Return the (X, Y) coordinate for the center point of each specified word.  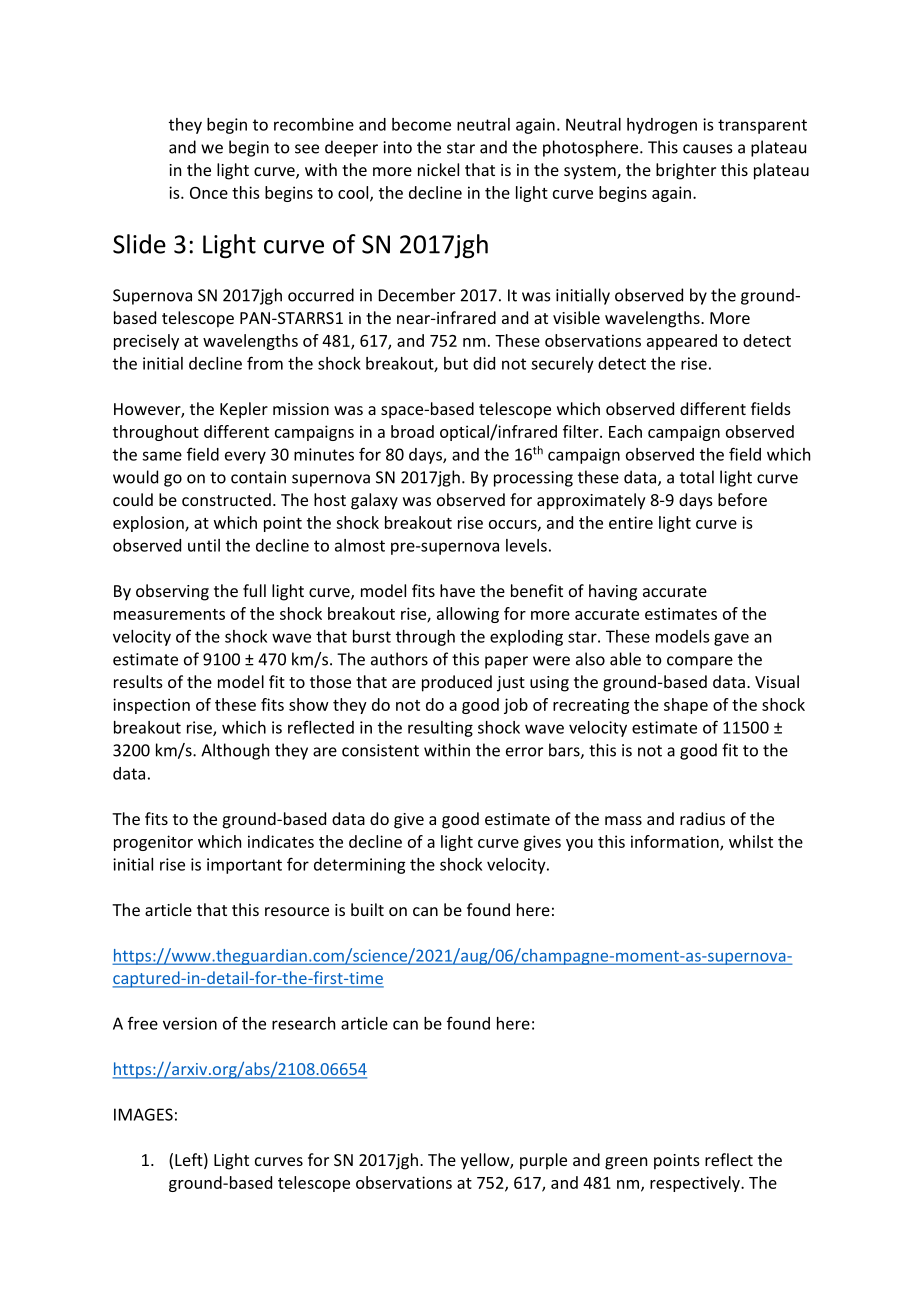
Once (209, 193)
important (244, 866)
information (676, 842)
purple (543, 1161)
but (456, 363)
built (367, 909)
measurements (169, 614)
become (421, 124)
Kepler (244, 410)
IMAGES (143, 1114)
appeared (682, 342)
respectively (696, 1184)
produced (457, 683)
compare (700, 662)
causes (708, 149)
